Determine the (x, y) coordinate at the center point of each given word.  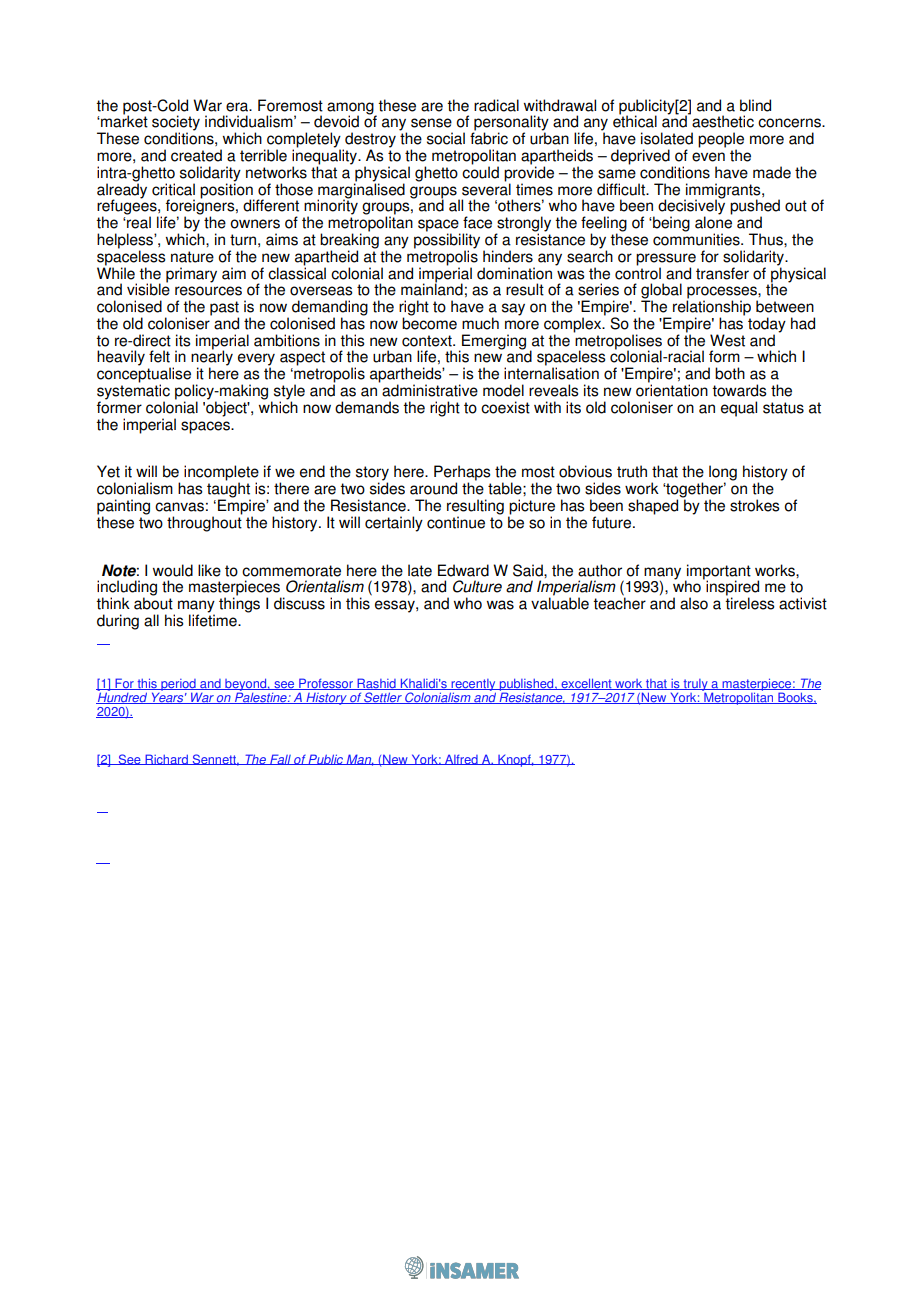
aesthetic (722, 121)
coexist (505, 407)
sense (431, 123)
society (176, 124)
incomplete (221, 474)
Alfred (461, 759)
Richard (166, 759)
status (783, 408)
